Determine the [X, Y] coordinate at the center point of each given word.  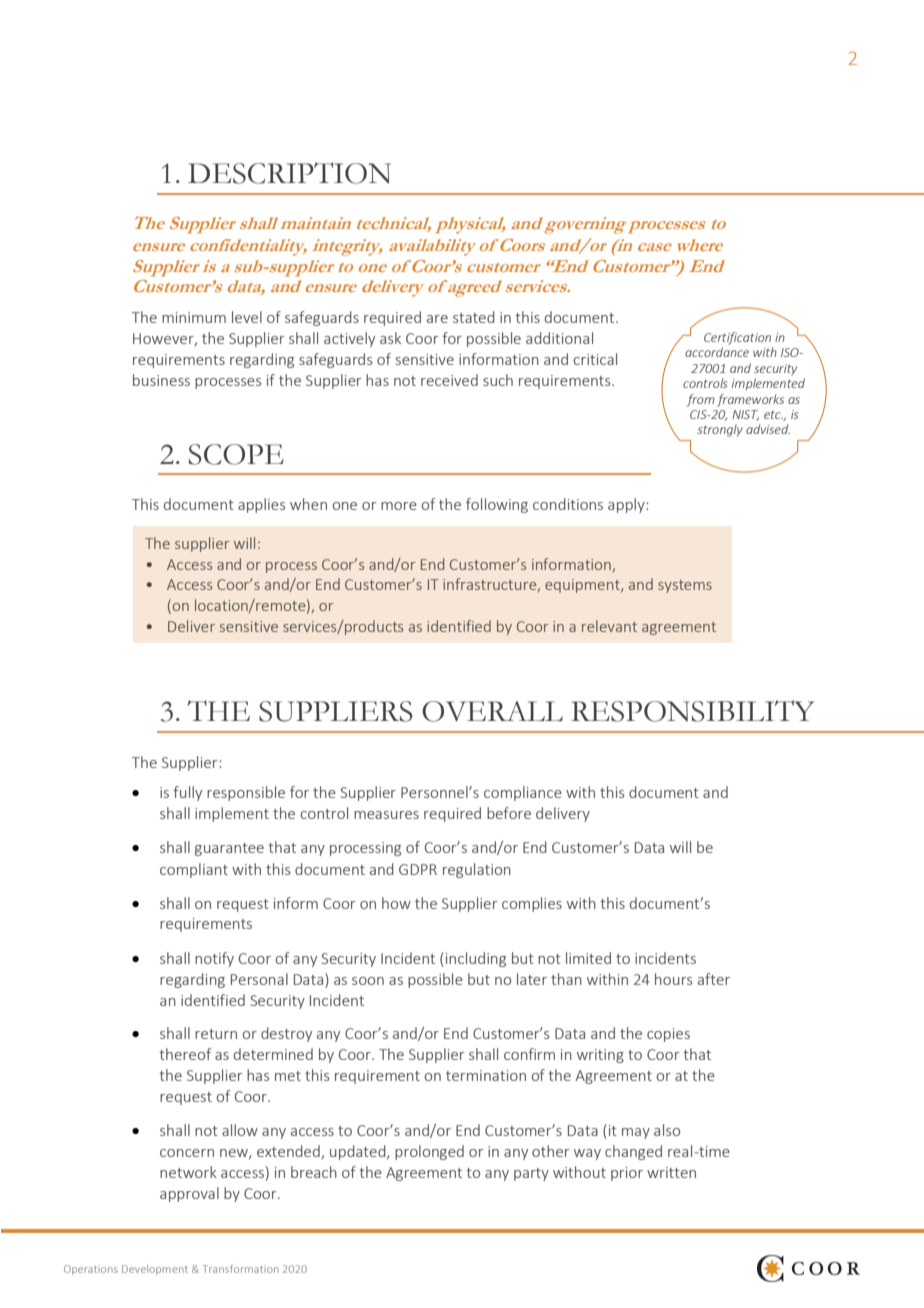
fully [187, 793]
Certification [737, 338]
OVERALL [492, 711]
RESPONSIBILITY [692, 711]
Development [155, 1270]
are [437, 319]
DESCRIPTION [289, 173]
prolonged [429, 1152]
